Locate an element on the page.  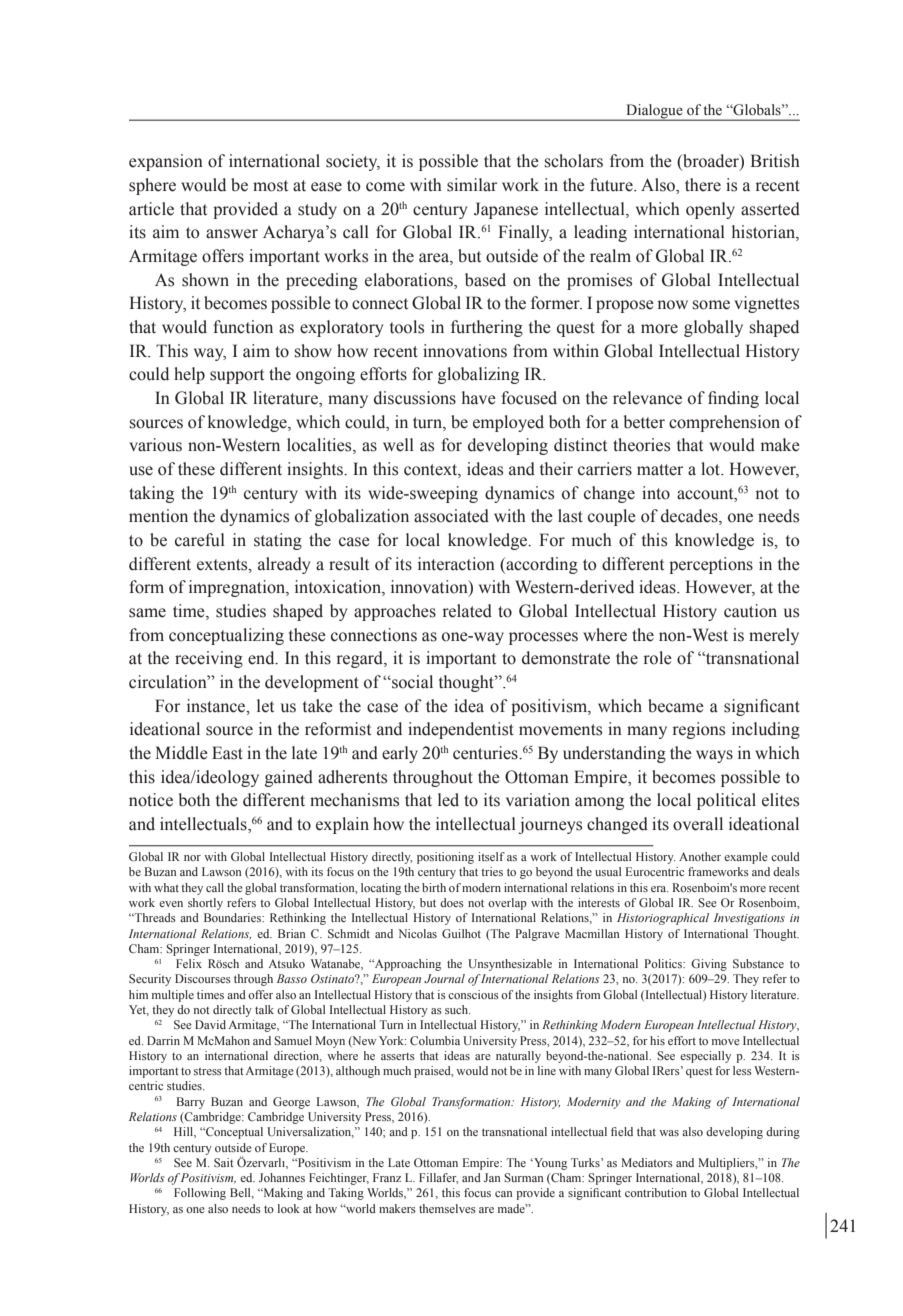
careful is located at coordinates (200, 540).
